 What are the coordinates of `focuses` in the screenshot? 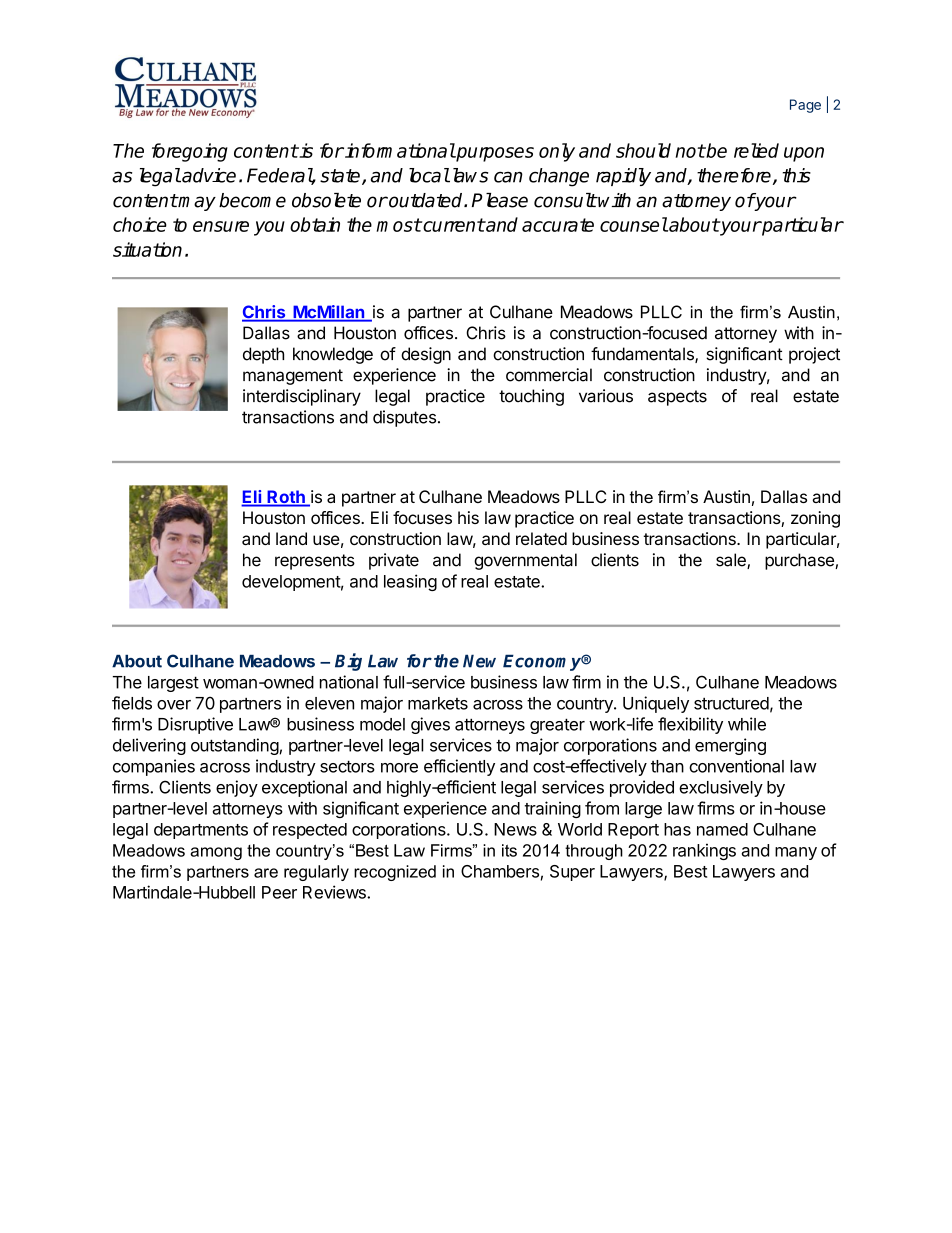 It's located at (422, 517).
